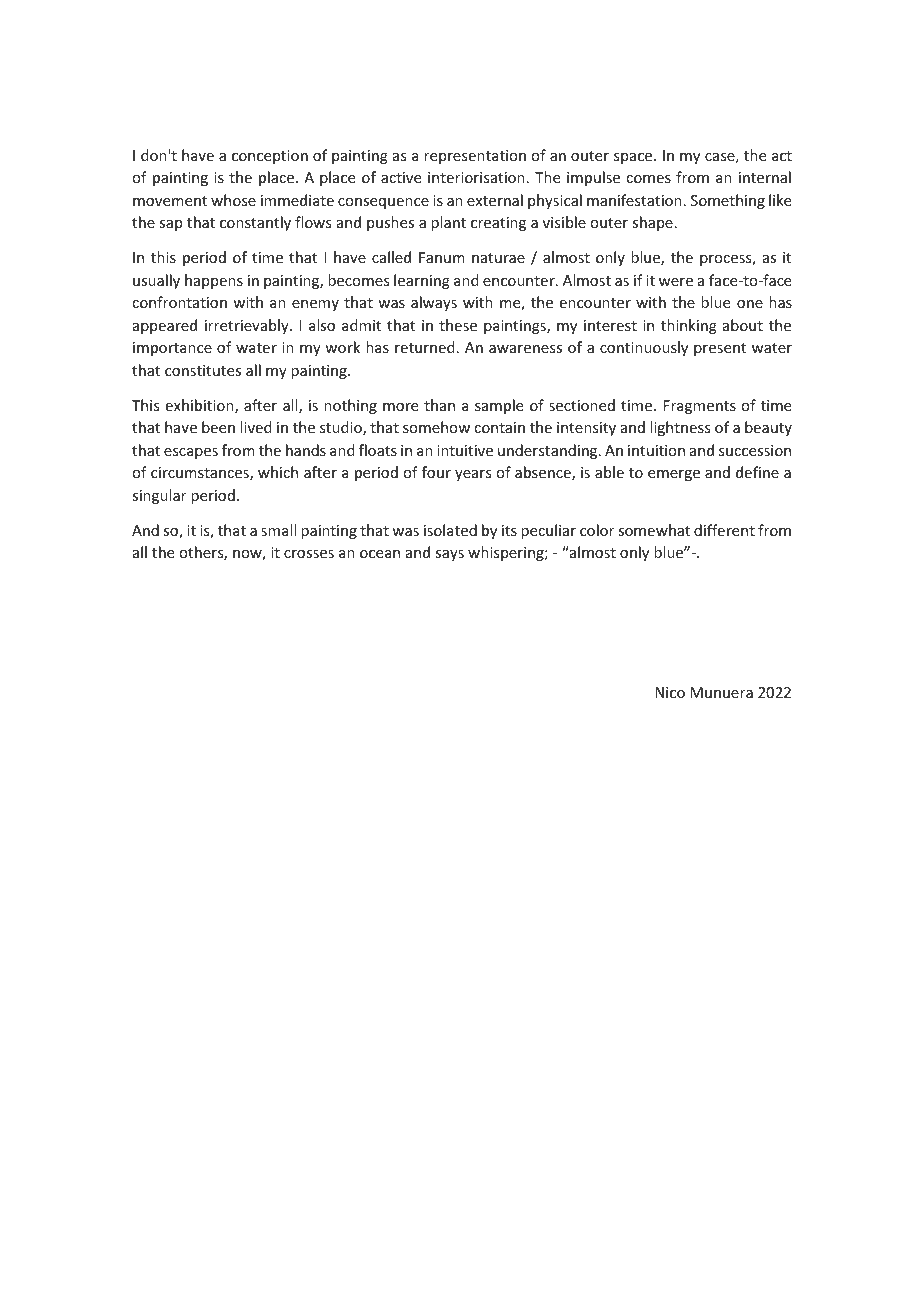 This document has height=1308, width=924. I want to click on were, so click(676, 282).
